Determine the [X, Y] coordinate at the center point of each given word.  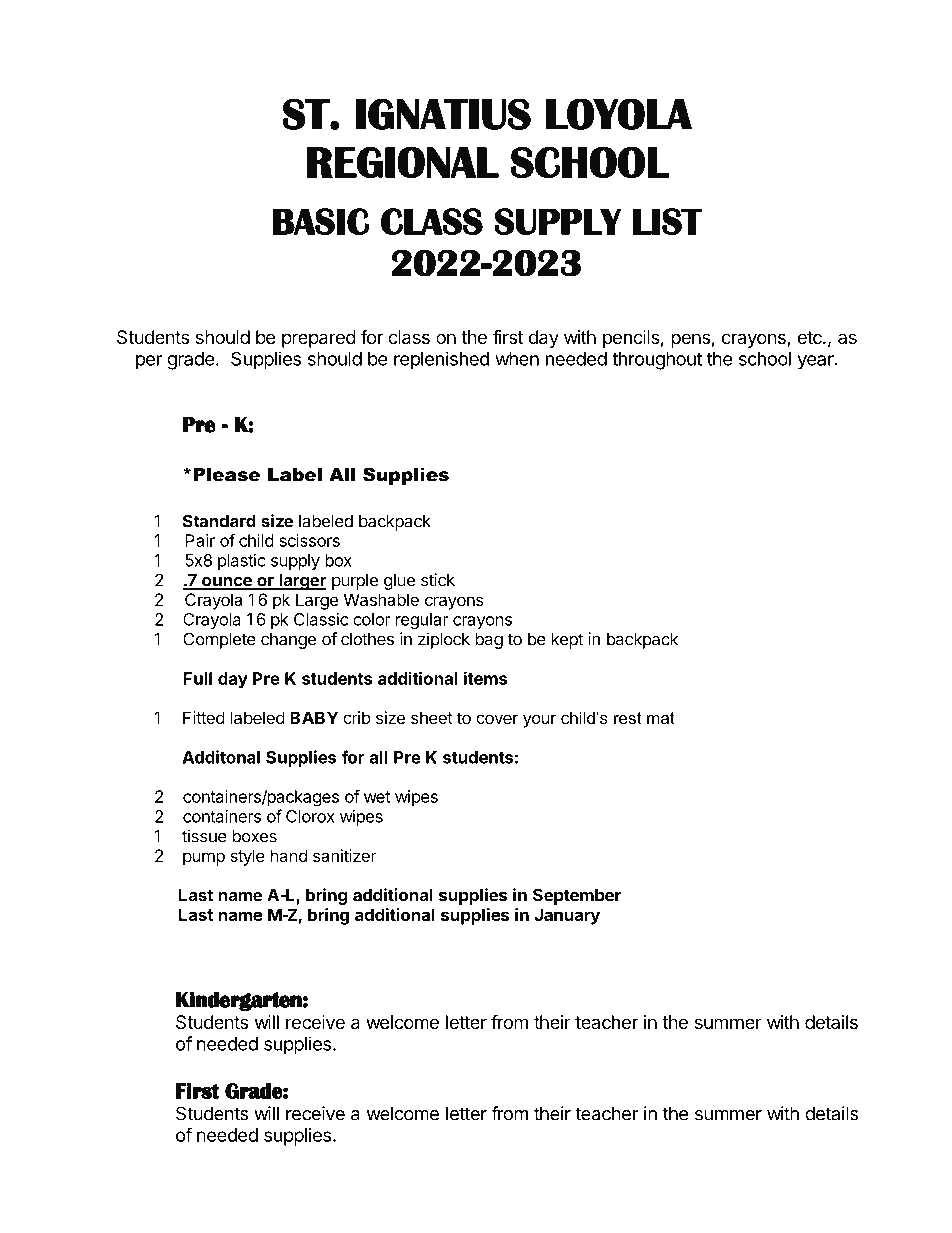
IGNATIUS [443, 114]
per [149, 362]
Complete [219, 640]
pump [204, 859]
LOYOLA [619, 114]
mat [661, 718]
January [567, 916]
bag [489, 641]
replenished [441, 360]
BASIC [320, 221]
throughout [657, 361]
